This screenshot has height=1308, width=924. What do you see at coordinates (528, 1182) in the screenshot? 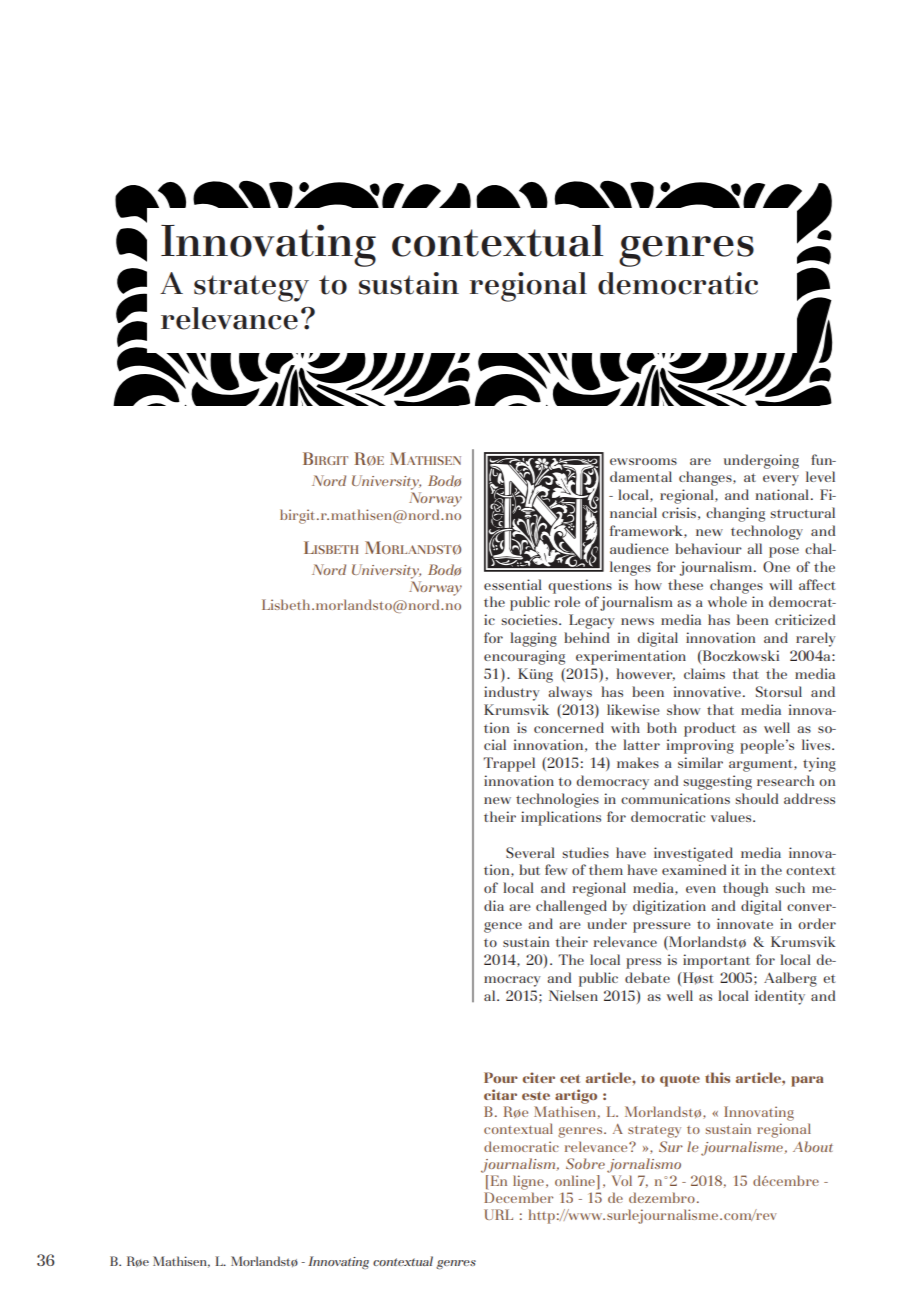
I see `ligne` at bounding box center [528, 1182].
